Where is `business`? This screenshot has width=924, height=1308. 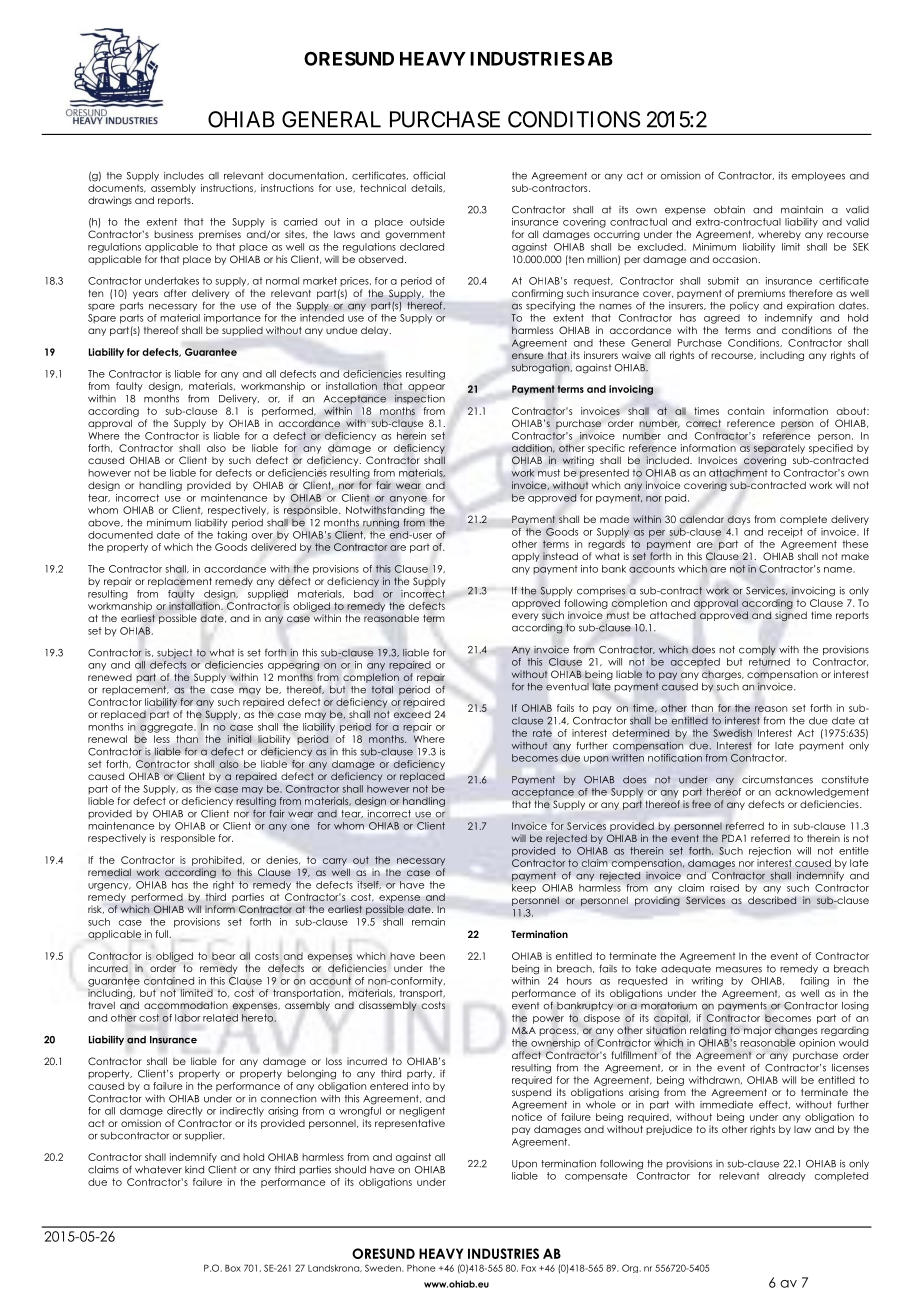 business is located at coordinates (174, 234).
